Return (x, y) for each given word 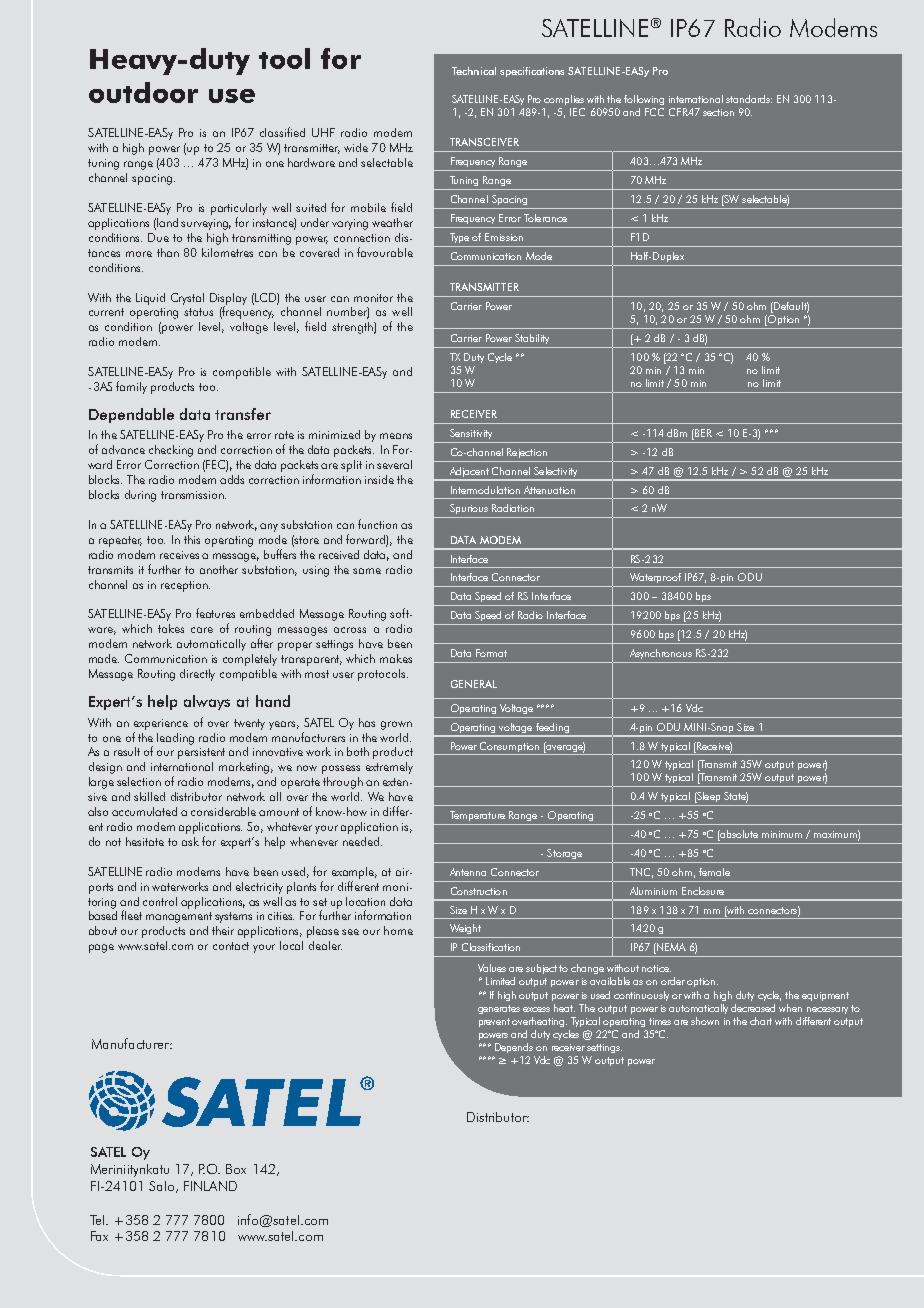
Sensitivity (471, 434)
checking (171, 451)
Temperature (477, 816)
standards (749, 99)
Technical (474, 71)
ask (190, 841)
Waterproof (655, 578)
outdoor (143, 92)
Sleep (707, 797)
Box (236, 1169)
